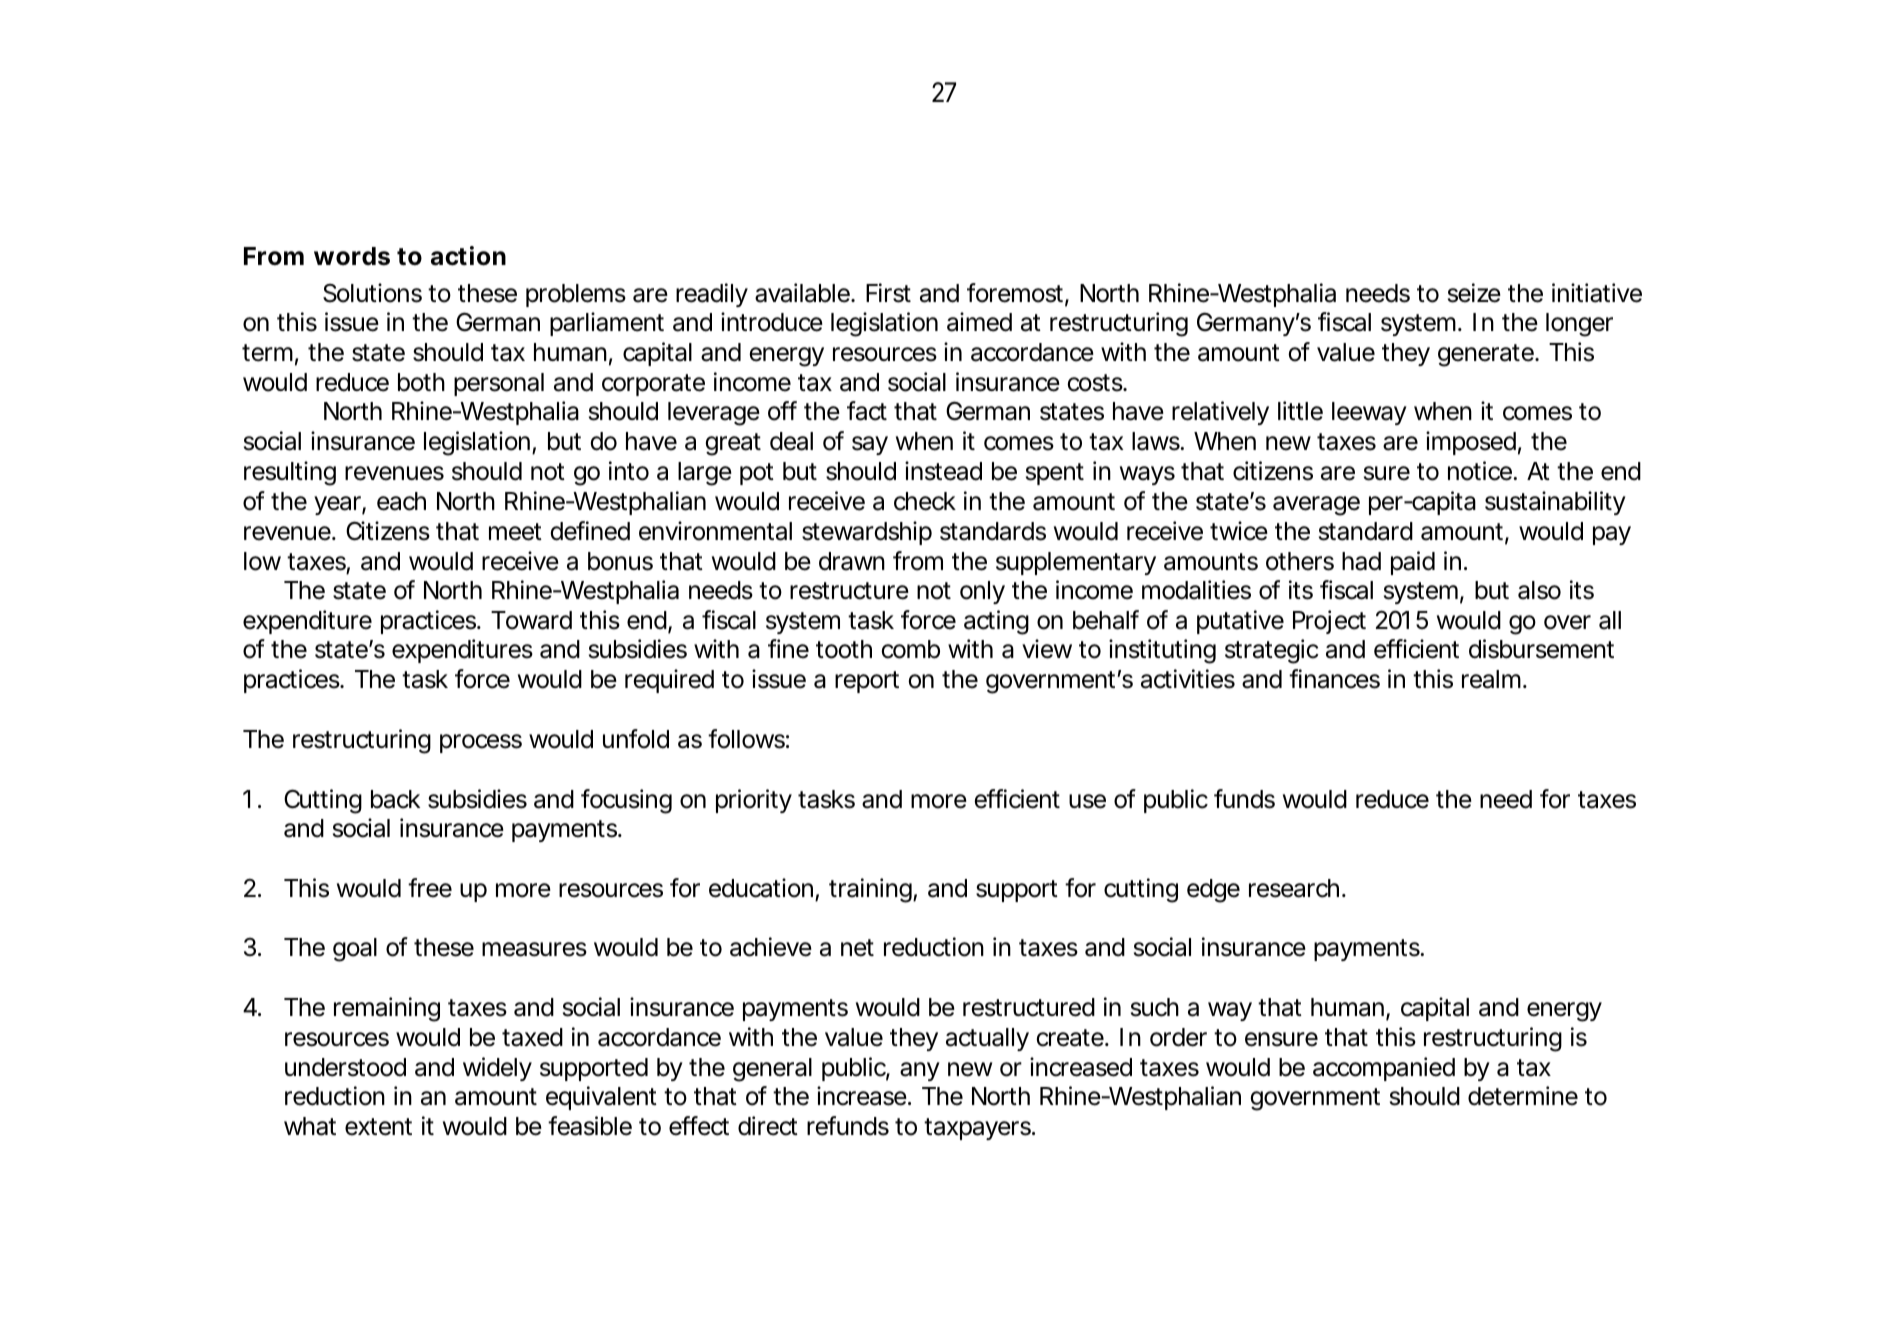 This document has height=1335, width=1890. I want to click on taxpayers, so click(979, 1129).
